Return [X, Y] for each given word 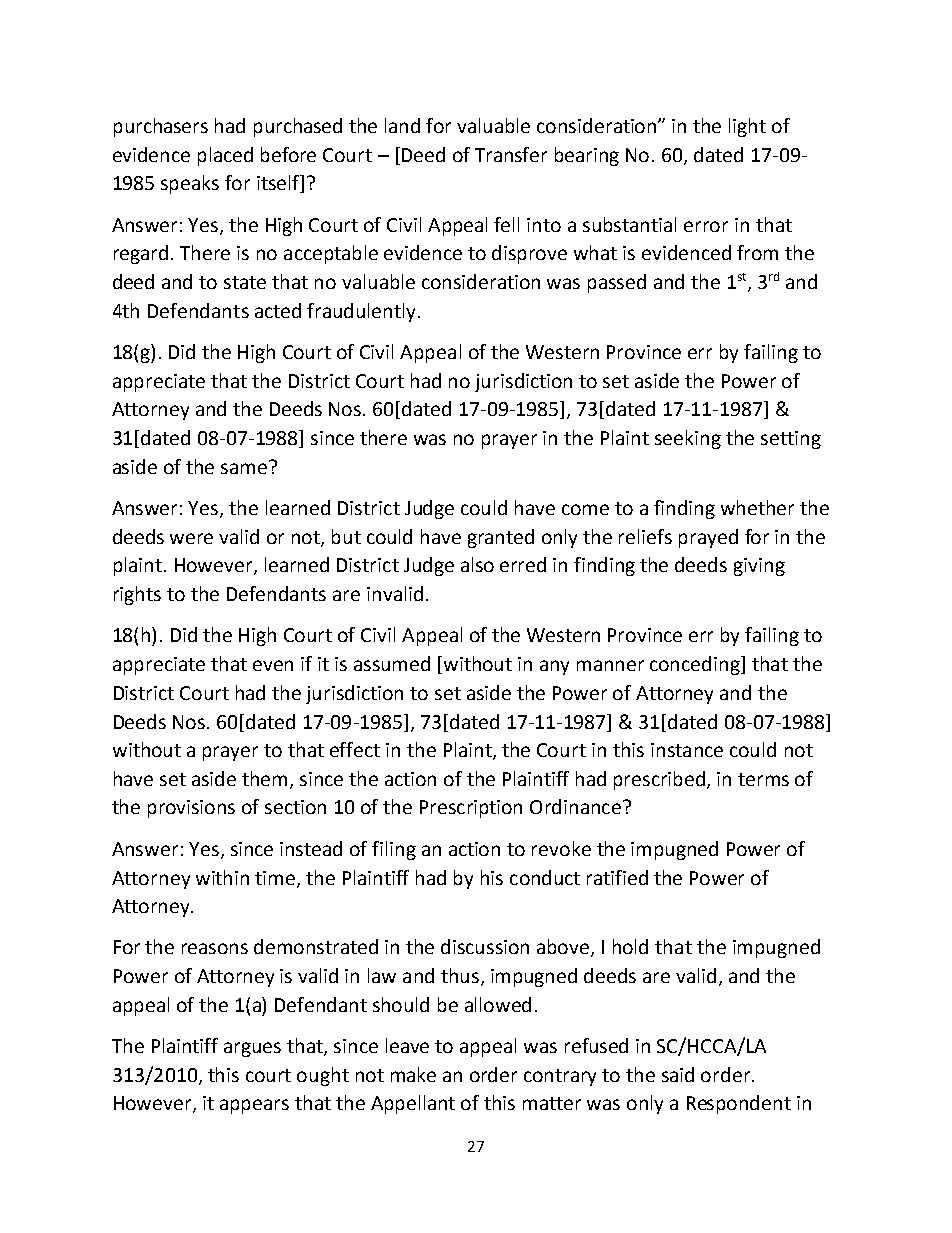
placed [225, 156]
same [244, 468]
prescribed [661, 780]
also [477, 564]
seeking [688, 439]
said [678, 1074]
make [413, 1074]
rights [137, 595]
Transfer [511, 154]
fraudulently [363, 312]
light [747, 127]
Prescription [471, 809]
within [222, 877]
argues [252, 1049]
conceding [696, 665]
